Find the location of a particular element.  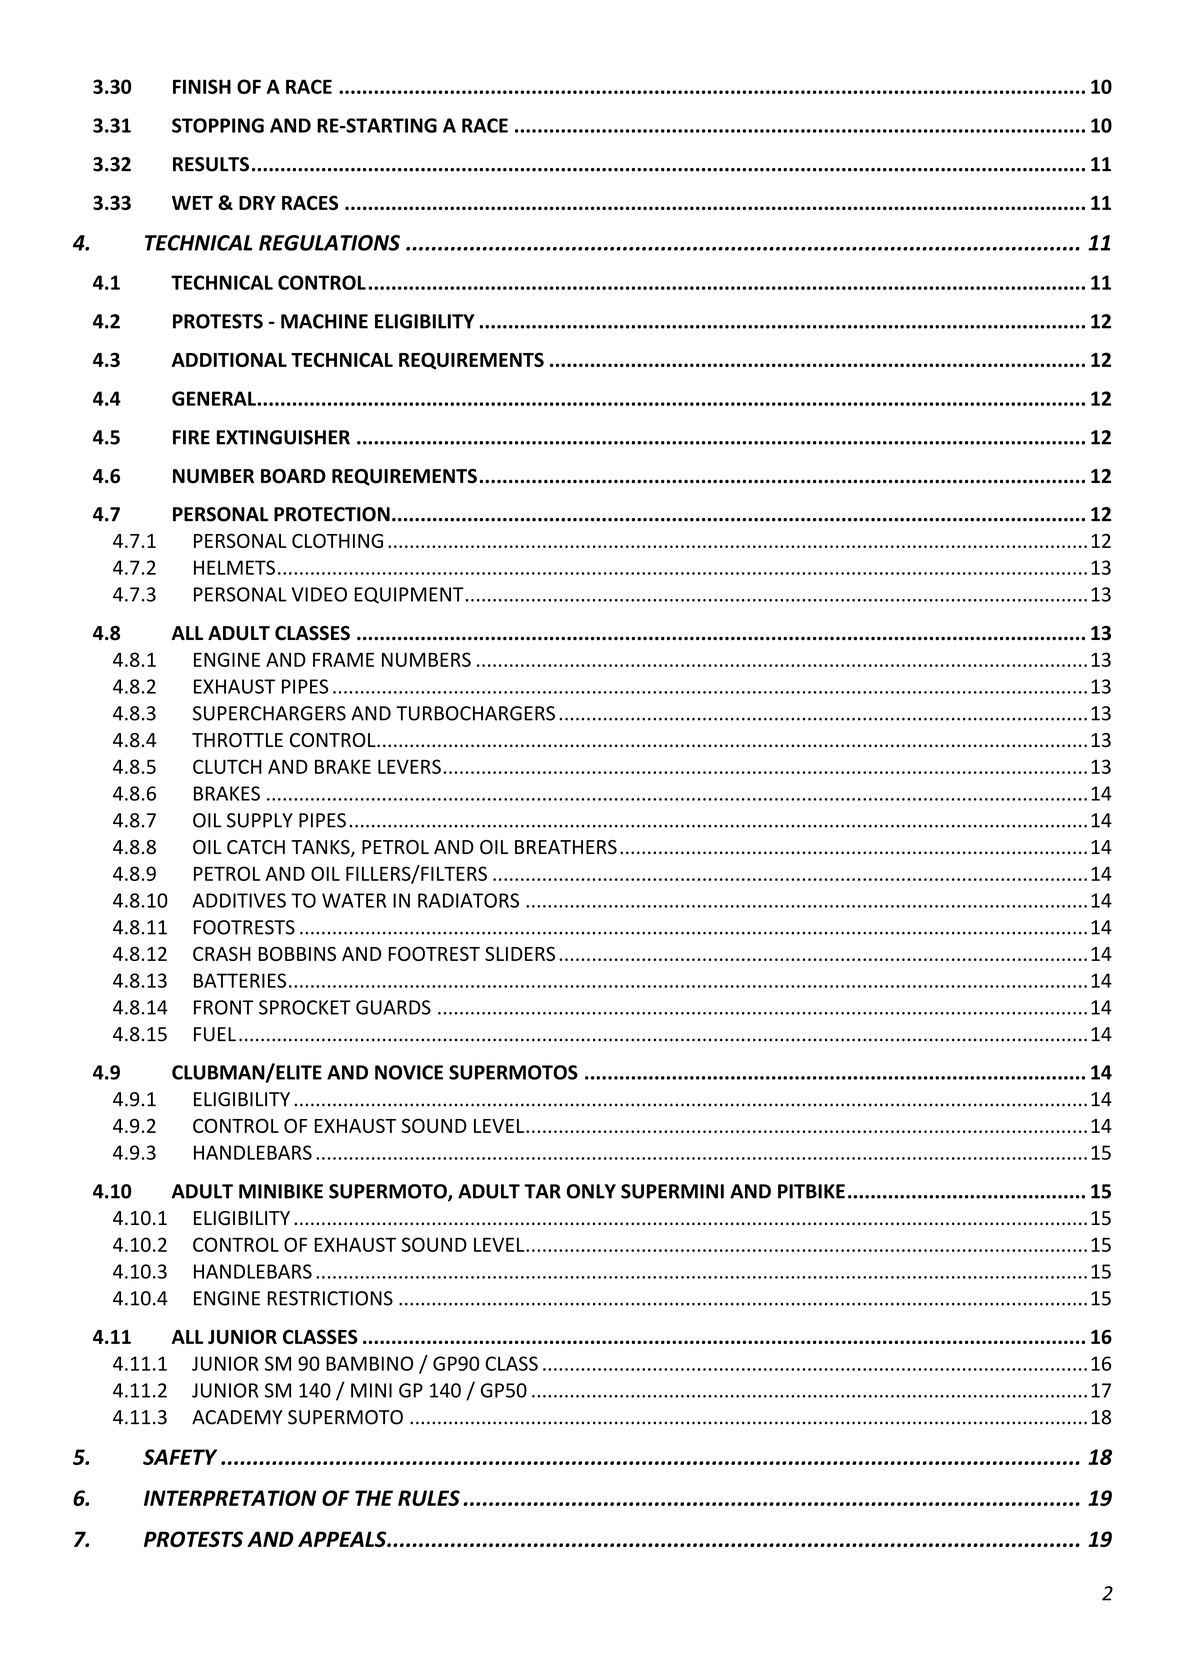

NOVICE is located at coordinates (409, 1072).
